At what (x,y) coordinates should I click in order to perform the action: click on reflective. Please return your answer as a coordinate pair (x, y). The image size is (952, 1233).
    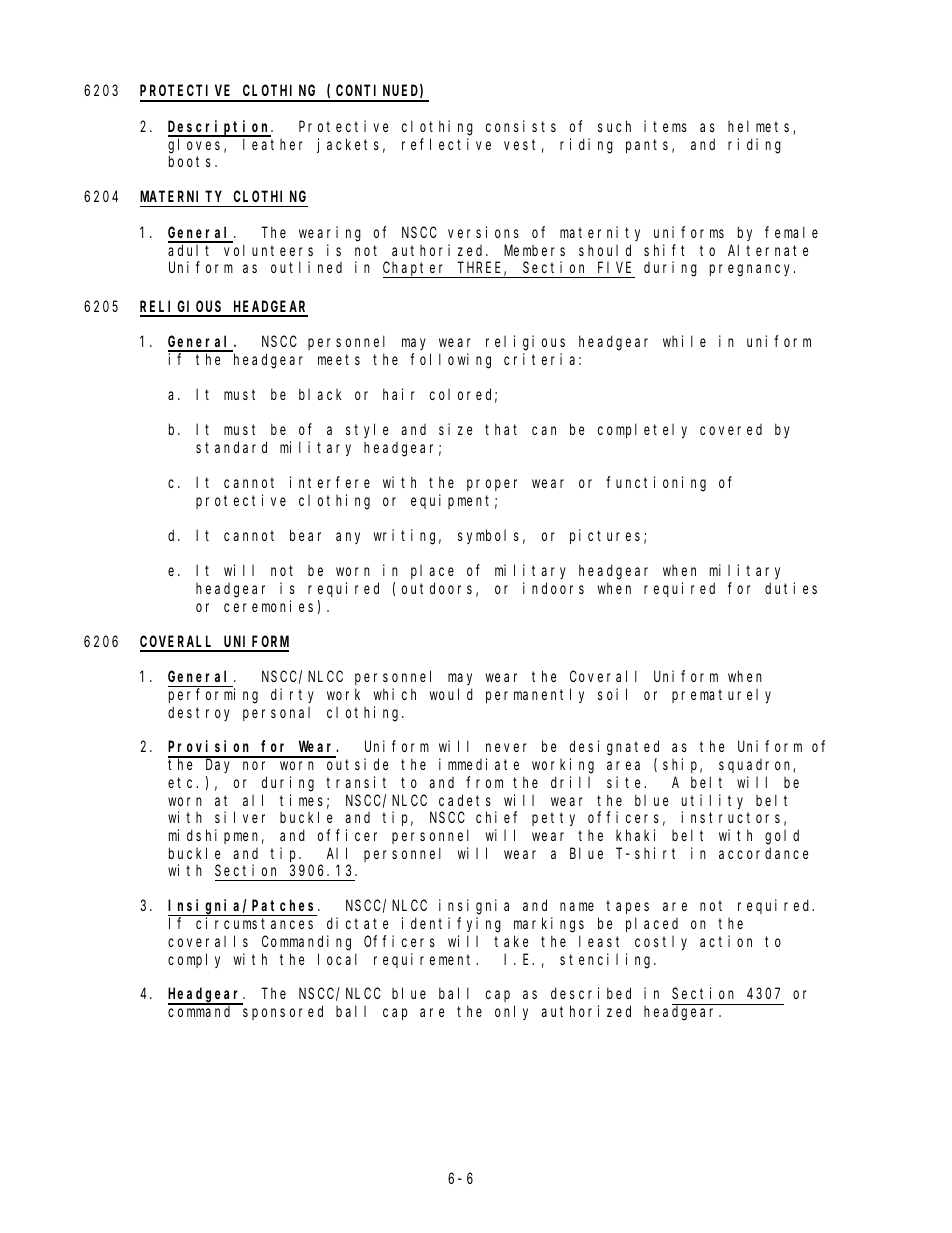
    Looking at the image, I should click on (446, 144).
